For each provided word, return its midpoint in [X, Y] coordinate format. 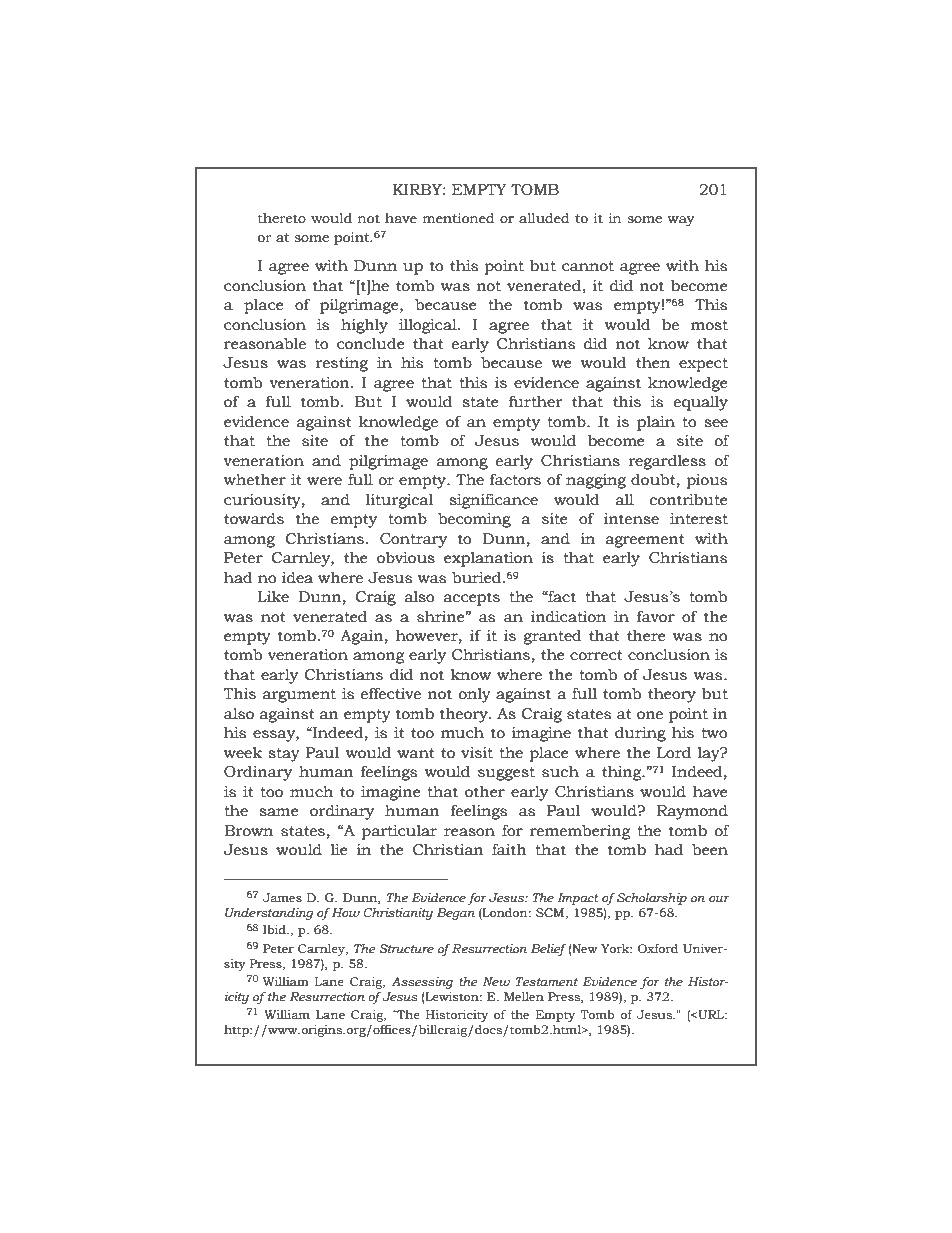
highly [364, 326]
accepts [472, 599]
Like [273, 597]
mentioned [459, 218]
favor [656, 616]
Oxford [658, 948]
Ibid [275, 929]
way [681, 221]
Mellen [524, 996]
